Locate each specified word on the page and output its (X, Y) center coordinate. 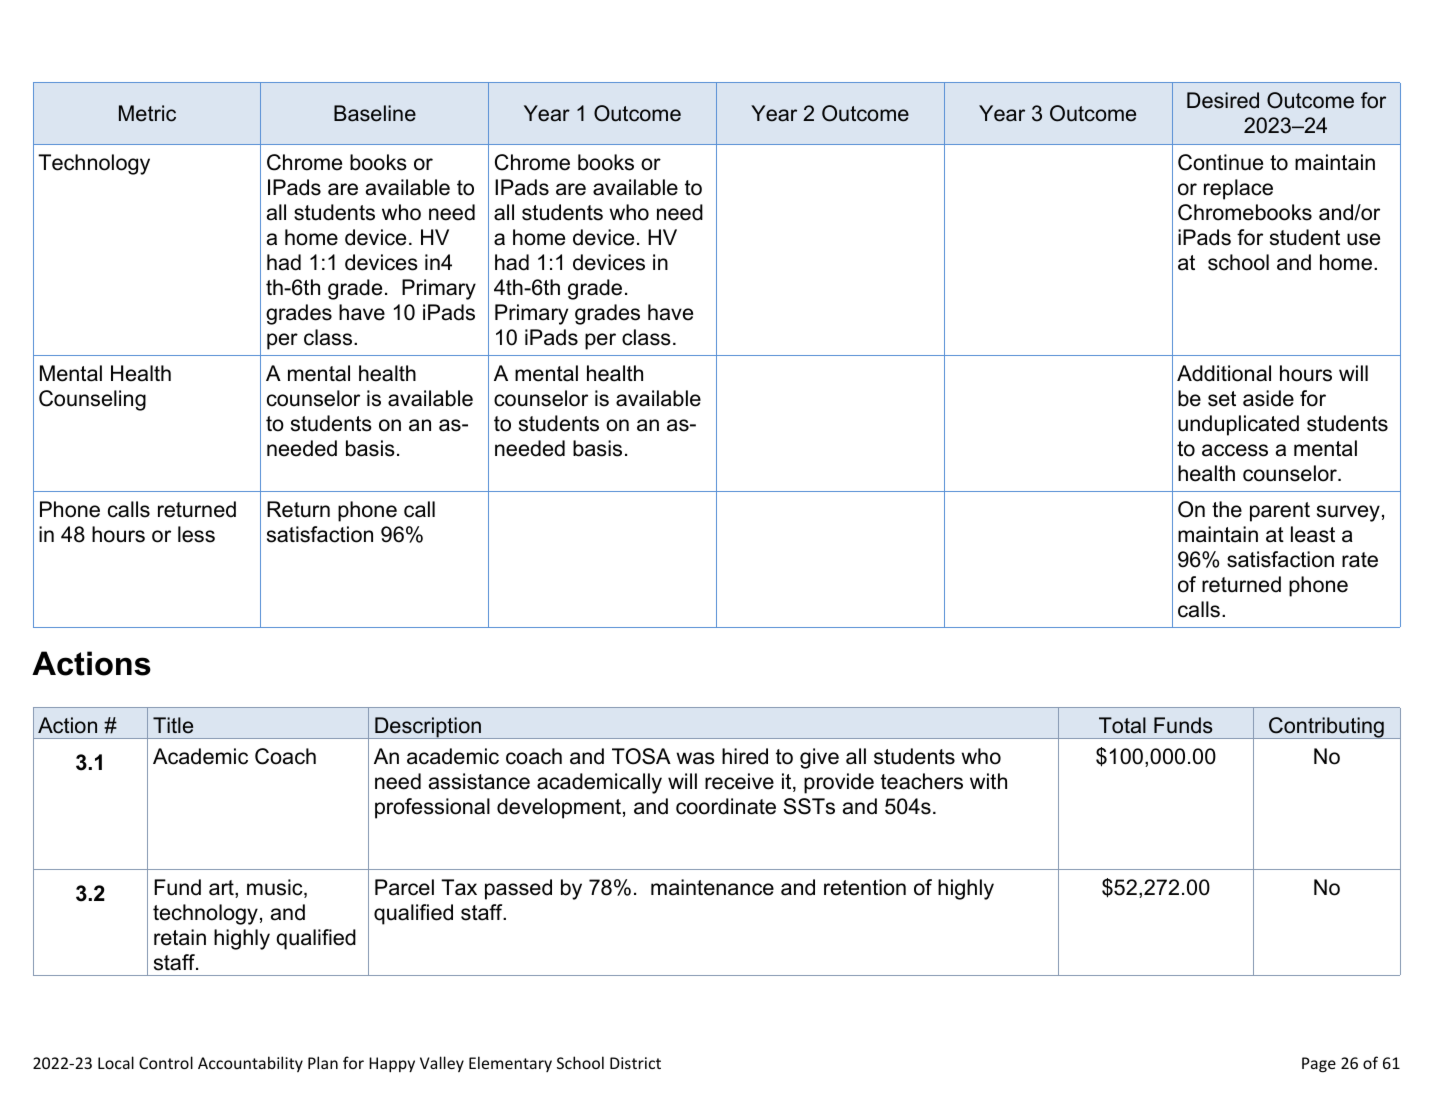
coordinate (726, 806)
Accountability (250, 1064)
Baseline (375, 113)
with (988, 781)
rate (1360, 560)
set (1222, 399)
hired (745, 756)
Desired (1223, 100)
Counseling (92, 400)
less (196, 534)
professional (432, 808)
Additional (1224, 373)
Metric (147, 113)
